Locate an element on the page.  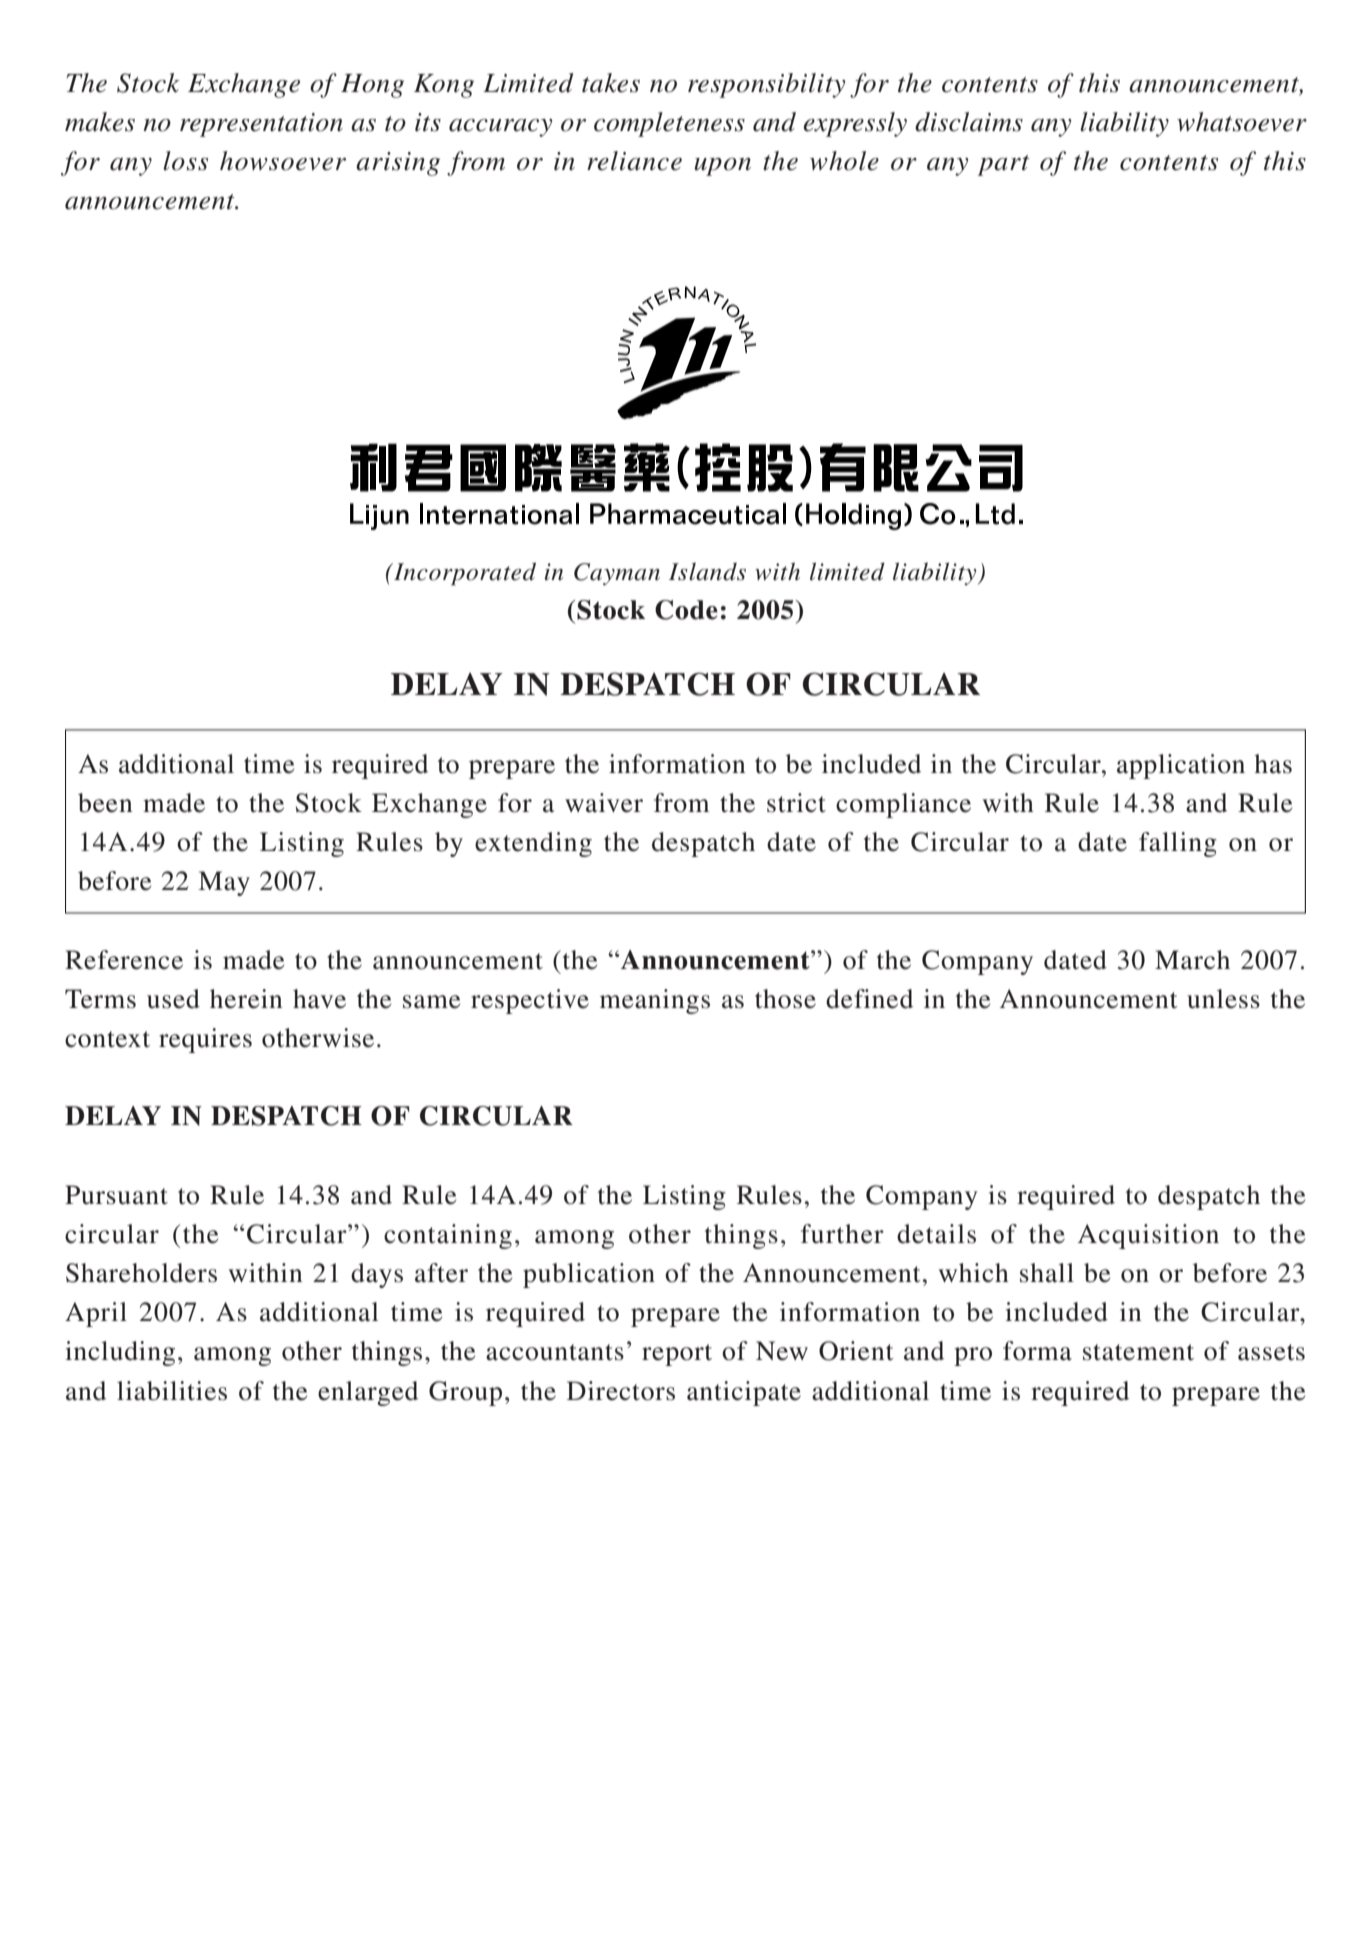
meanings is located at coordinates (655, 1001).
